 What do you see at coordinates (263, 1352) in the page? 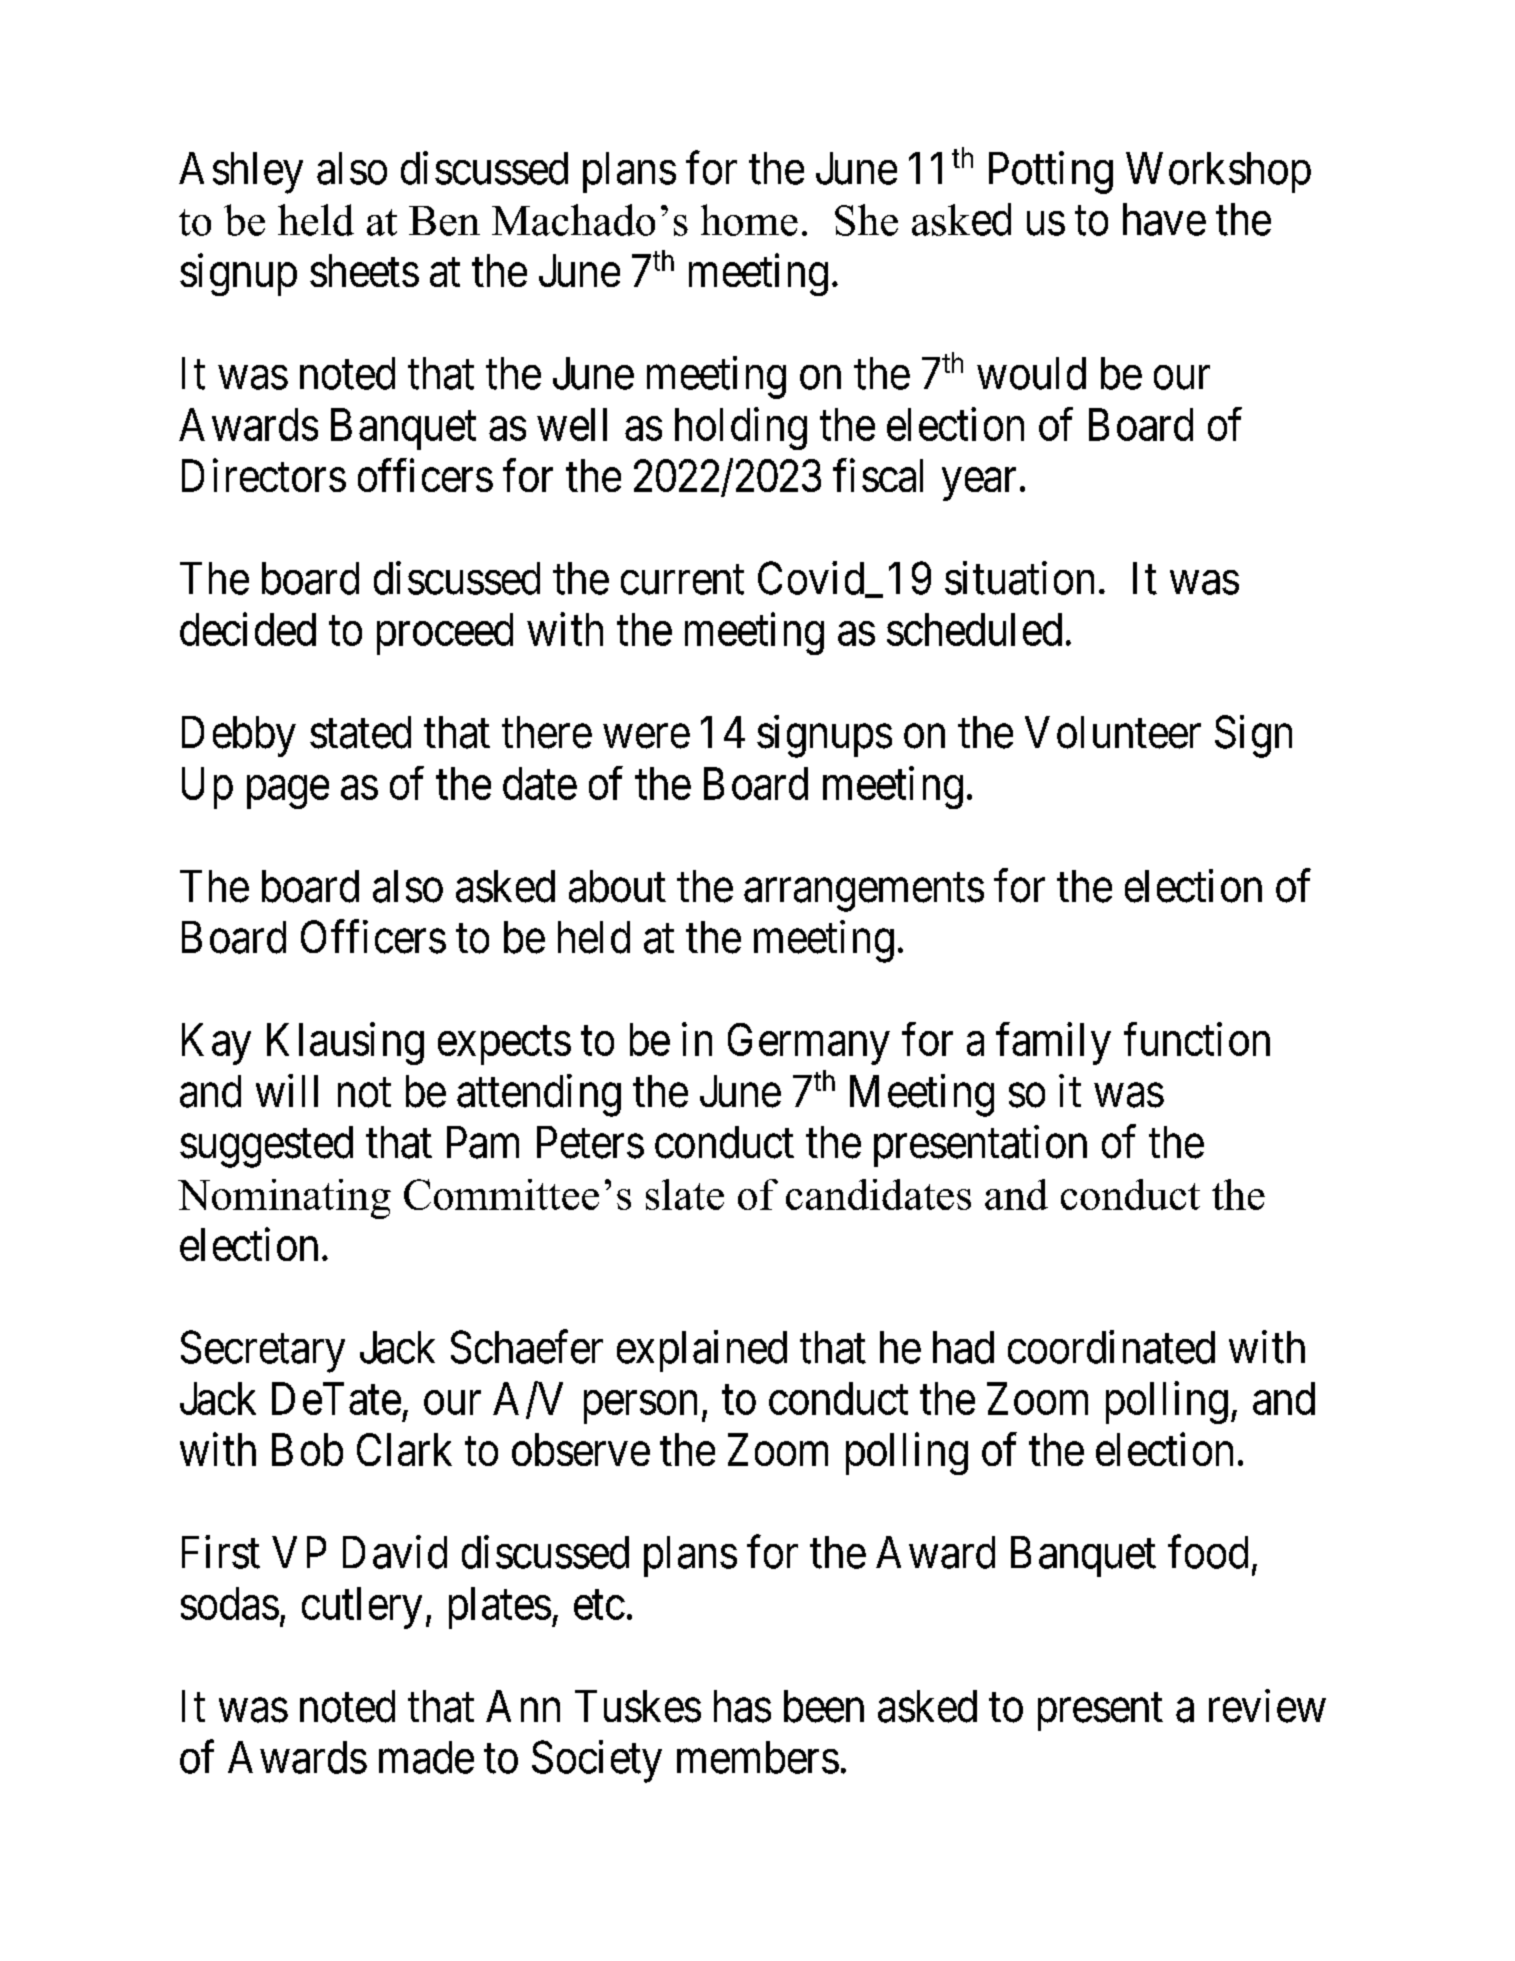
I see `Secretary` at bounding box center [263, 1352].
